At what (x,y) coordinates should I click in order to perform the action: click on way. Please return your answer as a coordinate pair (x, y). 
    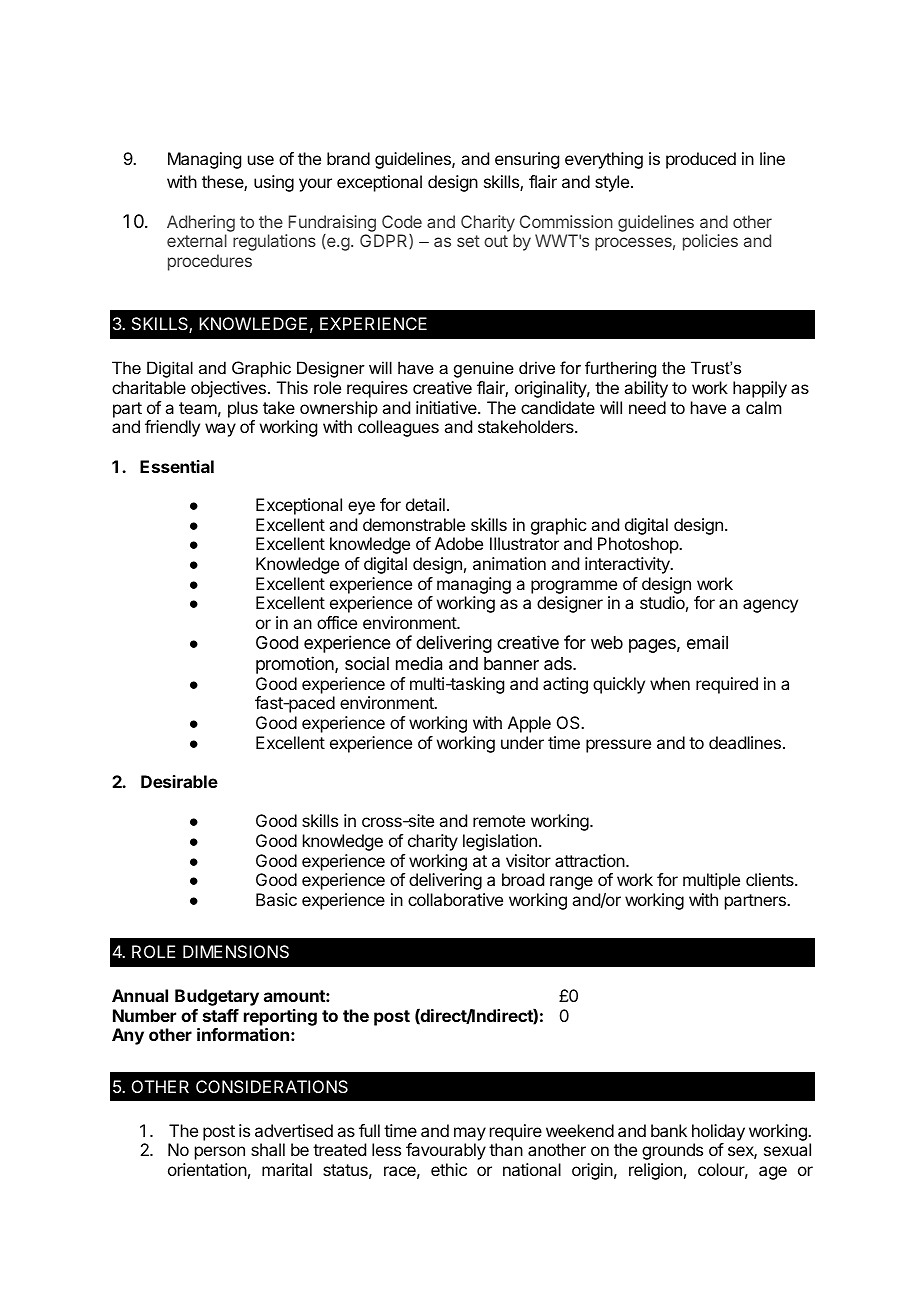
    Looking at the image, I should click on (220, 430).
